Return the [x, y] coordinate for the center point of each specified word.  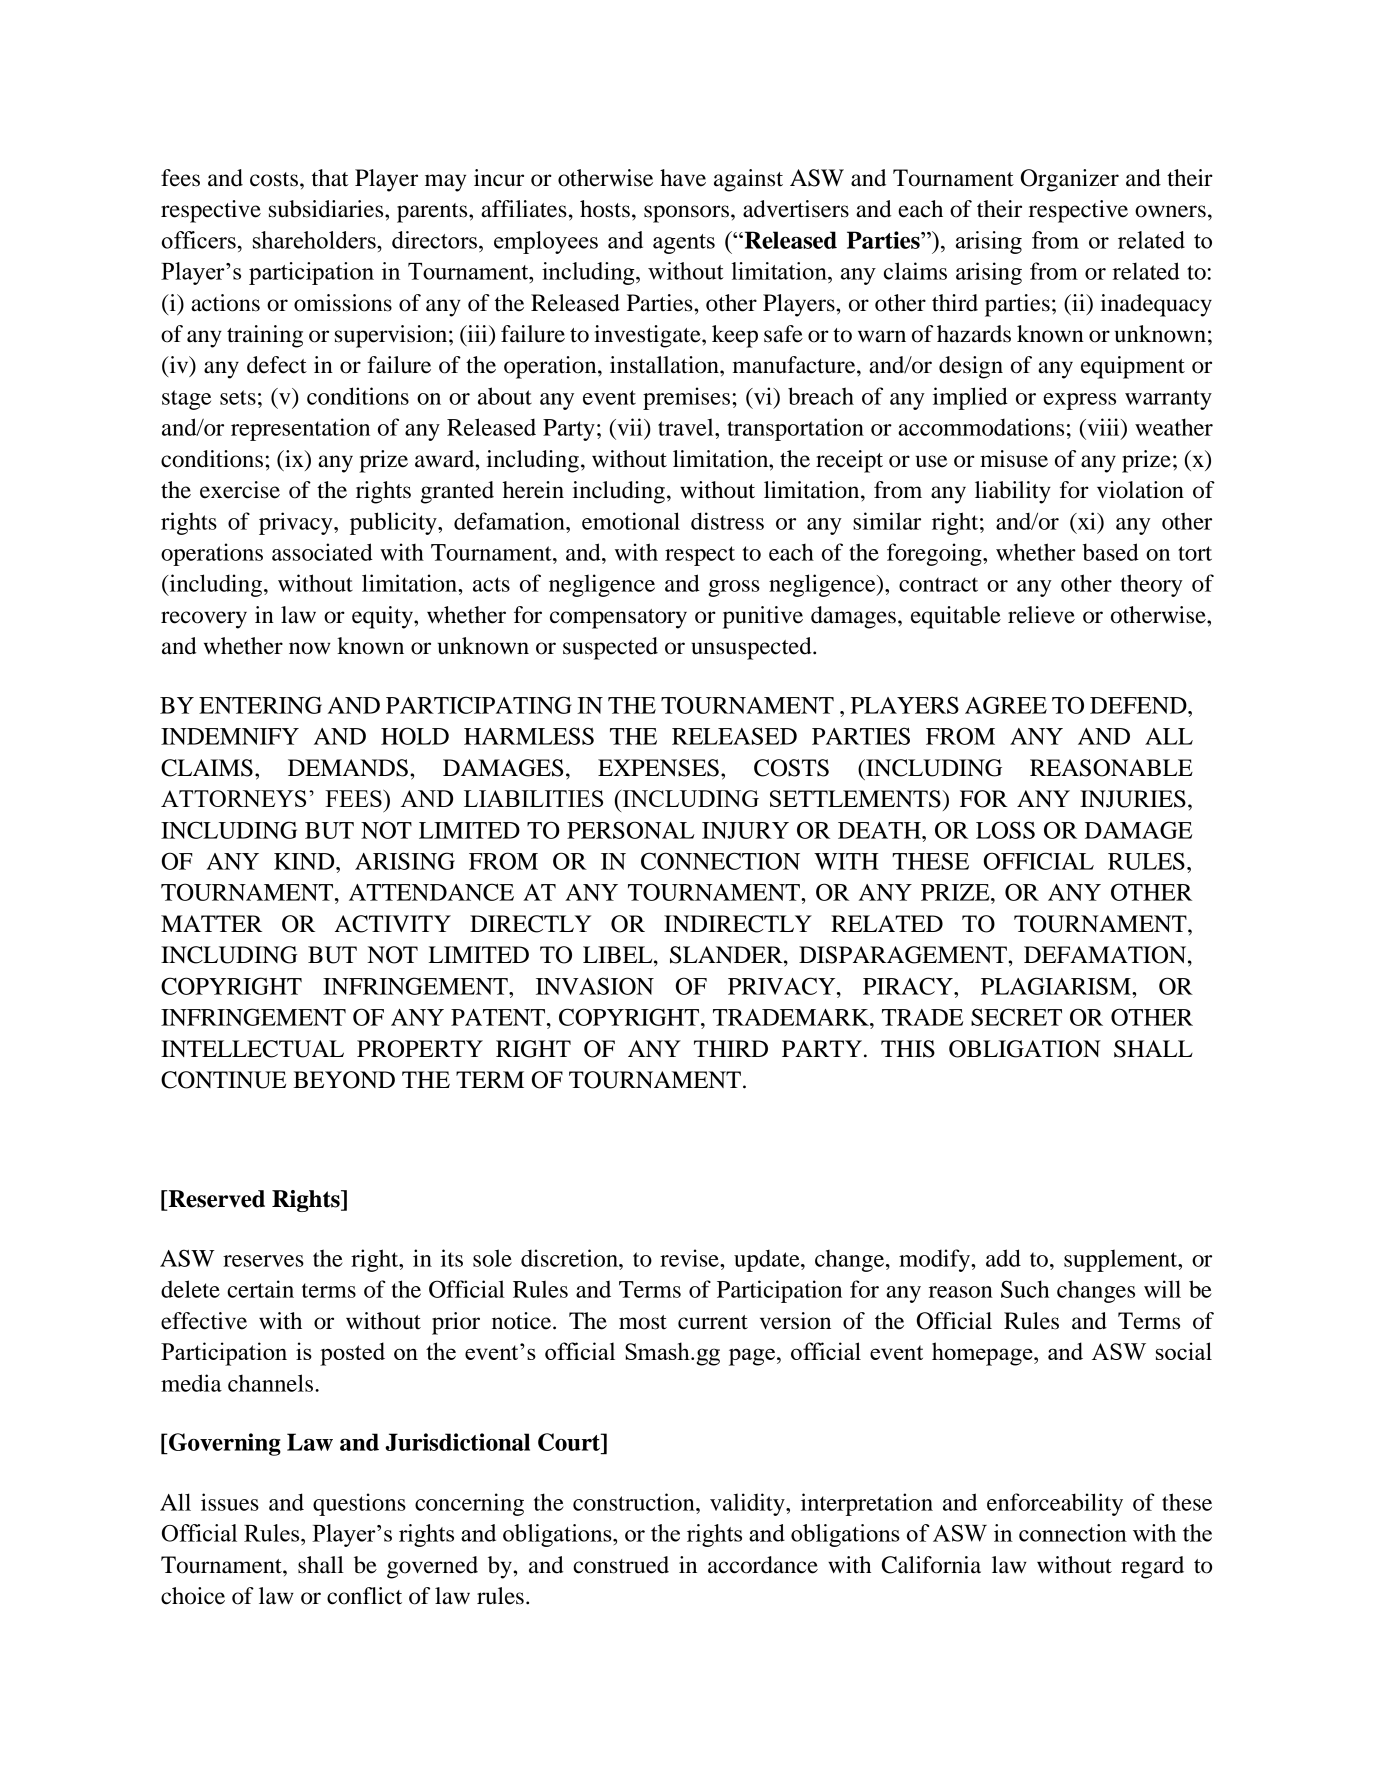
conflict [364, 1596]
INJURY [745, 830]
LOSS [1005, 830]
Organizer [1070, 180]
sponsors [686, 214]
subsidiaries [327, 209]
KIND [305, 861]
